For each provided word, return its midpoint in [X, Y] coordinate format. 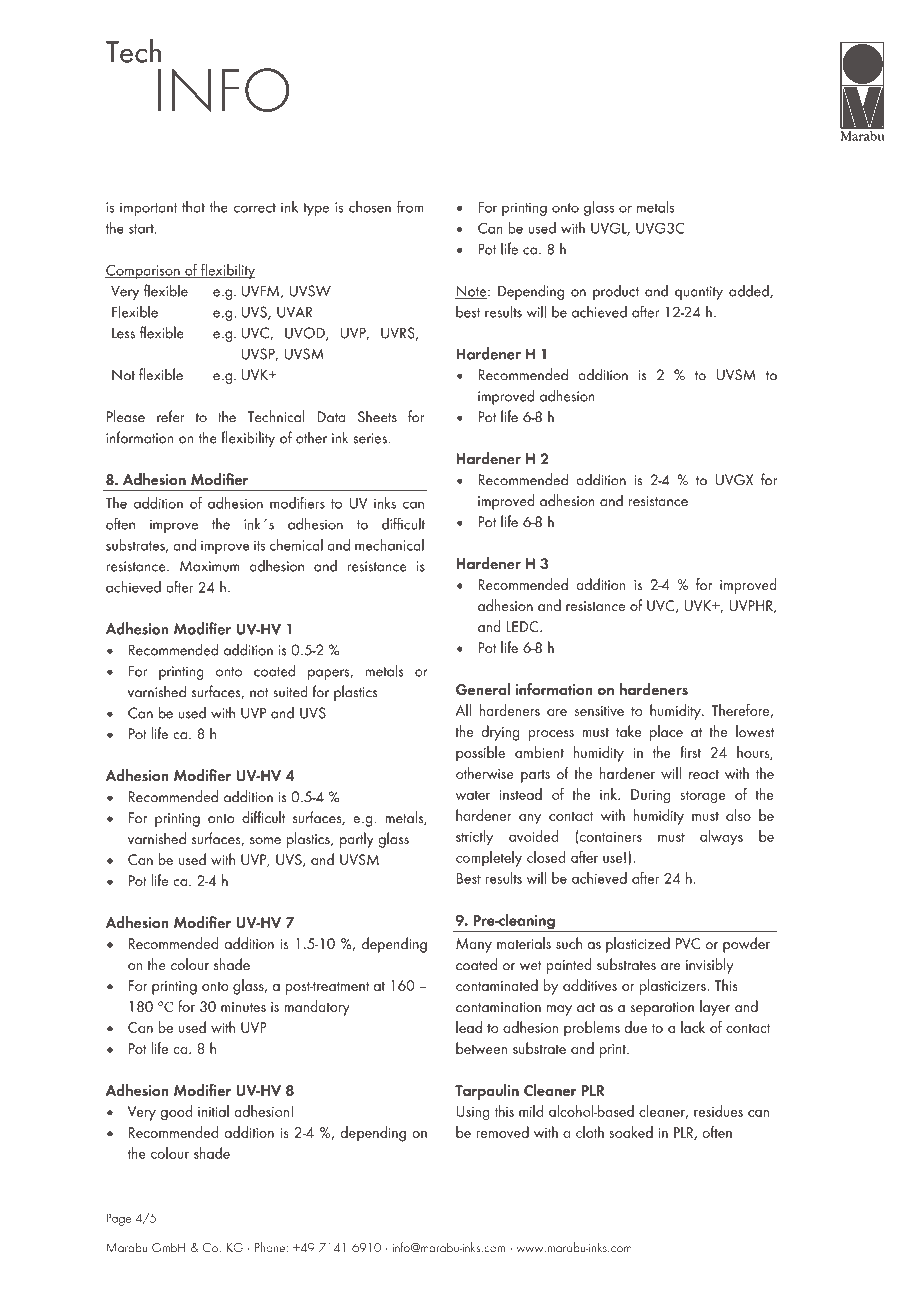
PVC [688, 943]
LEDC [524, 626]
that [193, 207]
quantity [699, 293]
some [265, 841]
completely [489, 859]
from [410, 206]
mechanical [389, 545]
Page [118, 1219]
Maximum [209, 566]
